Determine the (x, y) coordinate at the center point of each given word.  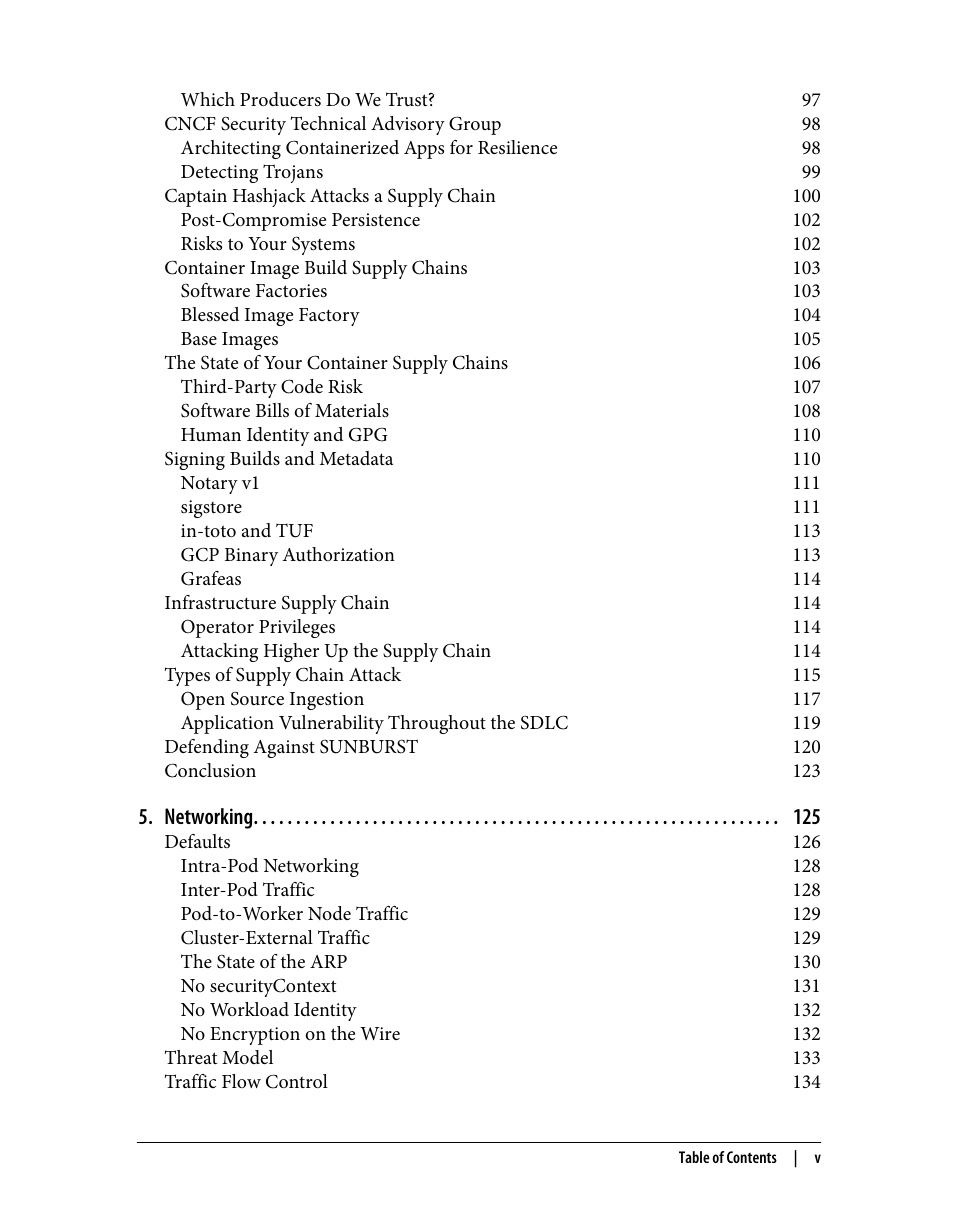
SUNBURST (369, 746)
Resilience (517, 147)
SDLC (544, 722)
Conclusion (210, 770)
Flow (241, 1081)
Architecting (231, 149)
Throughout (437, 724)
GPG (368, 434)
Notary (209, 485)
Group (475, 125)
